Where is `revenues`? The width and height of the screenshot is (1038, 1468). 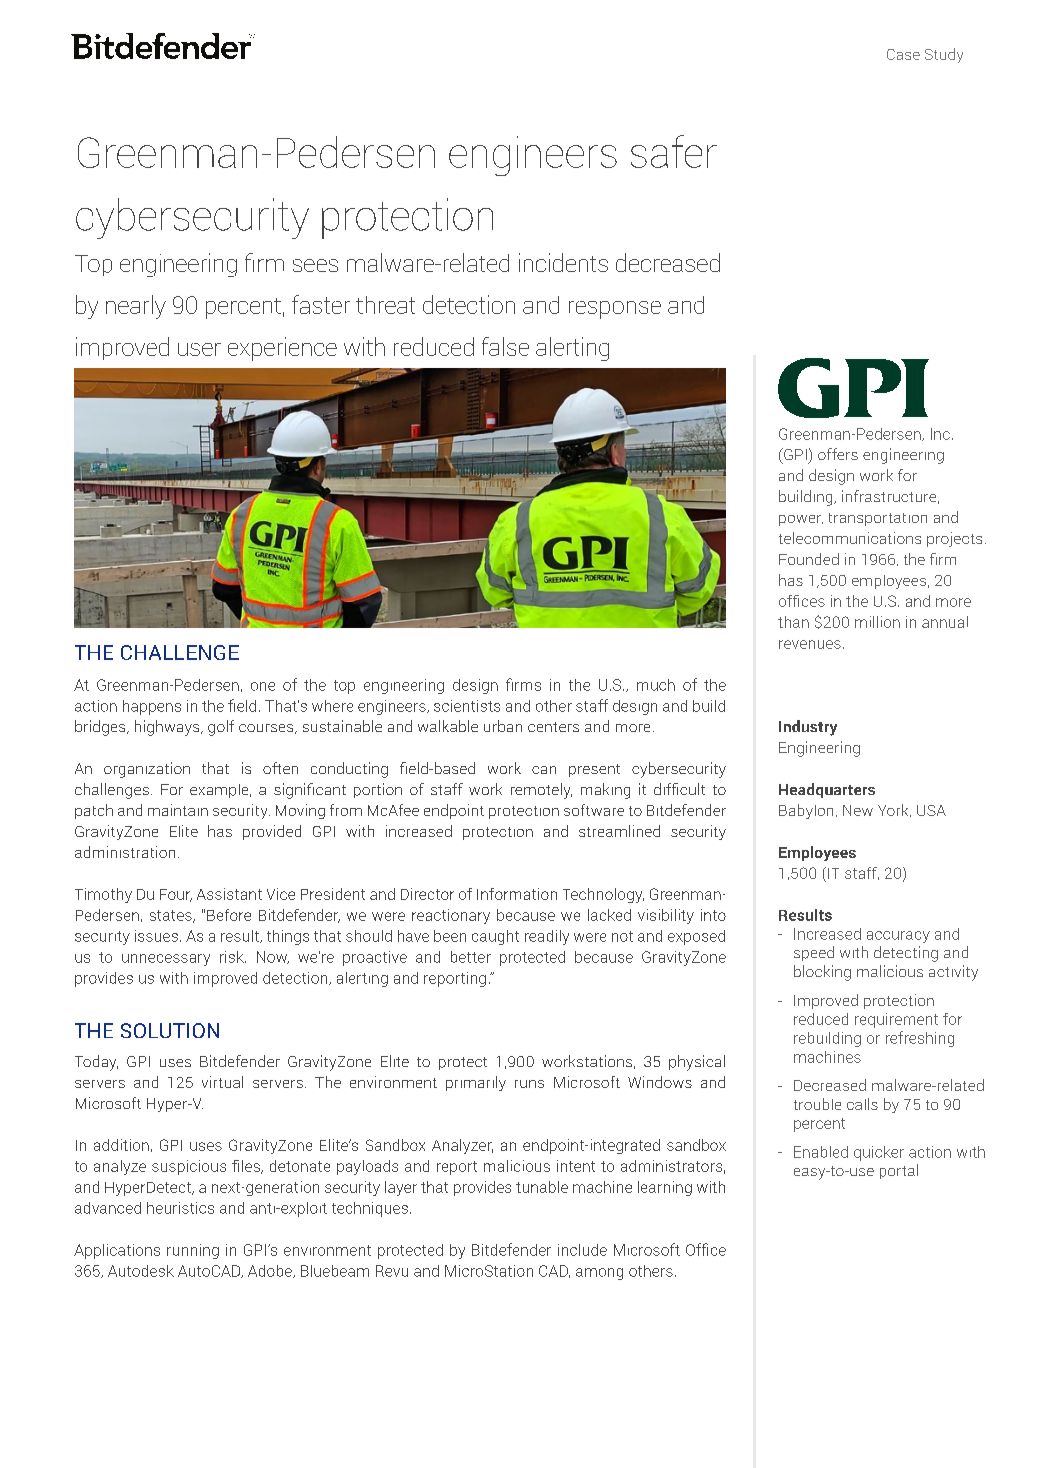
revenues is located at coordinates (810, 644).
